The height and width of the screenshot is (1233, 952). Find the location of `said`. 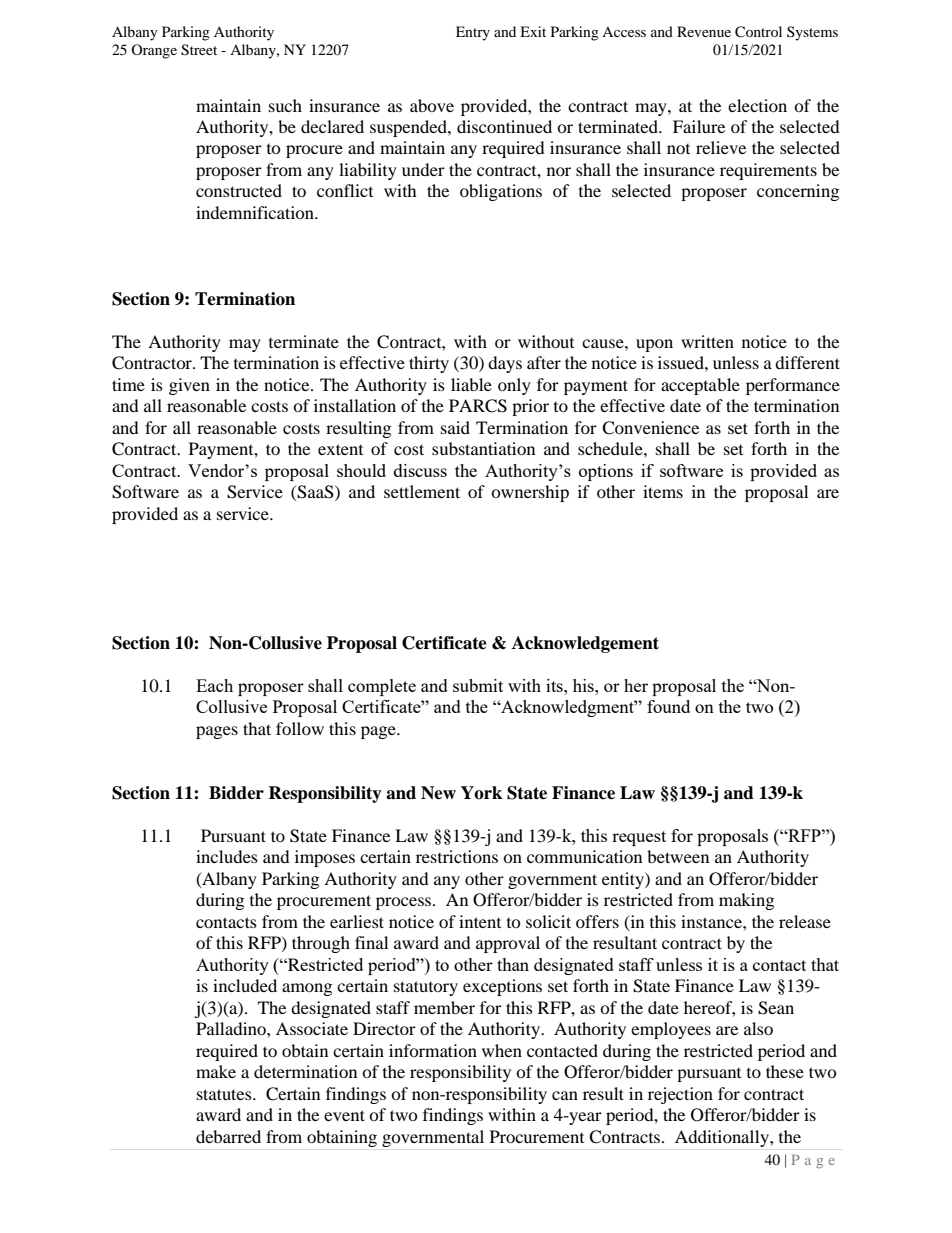

said is located at coordinates (455, 427).
